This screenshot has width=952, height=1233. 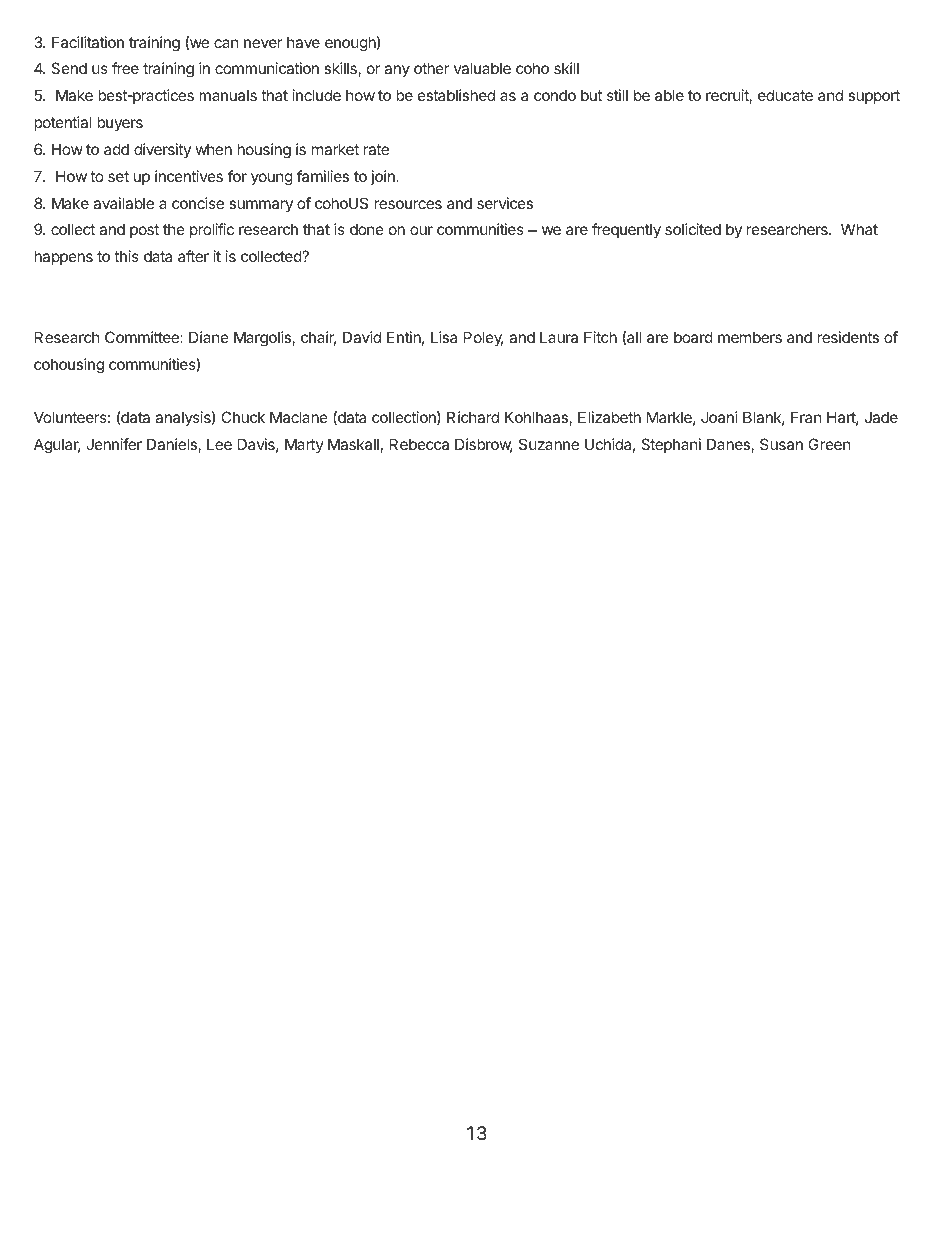 What do you see at coordinates (785, 95) in the screenshot?
I see `educate` at bounding box center [785, 95].
